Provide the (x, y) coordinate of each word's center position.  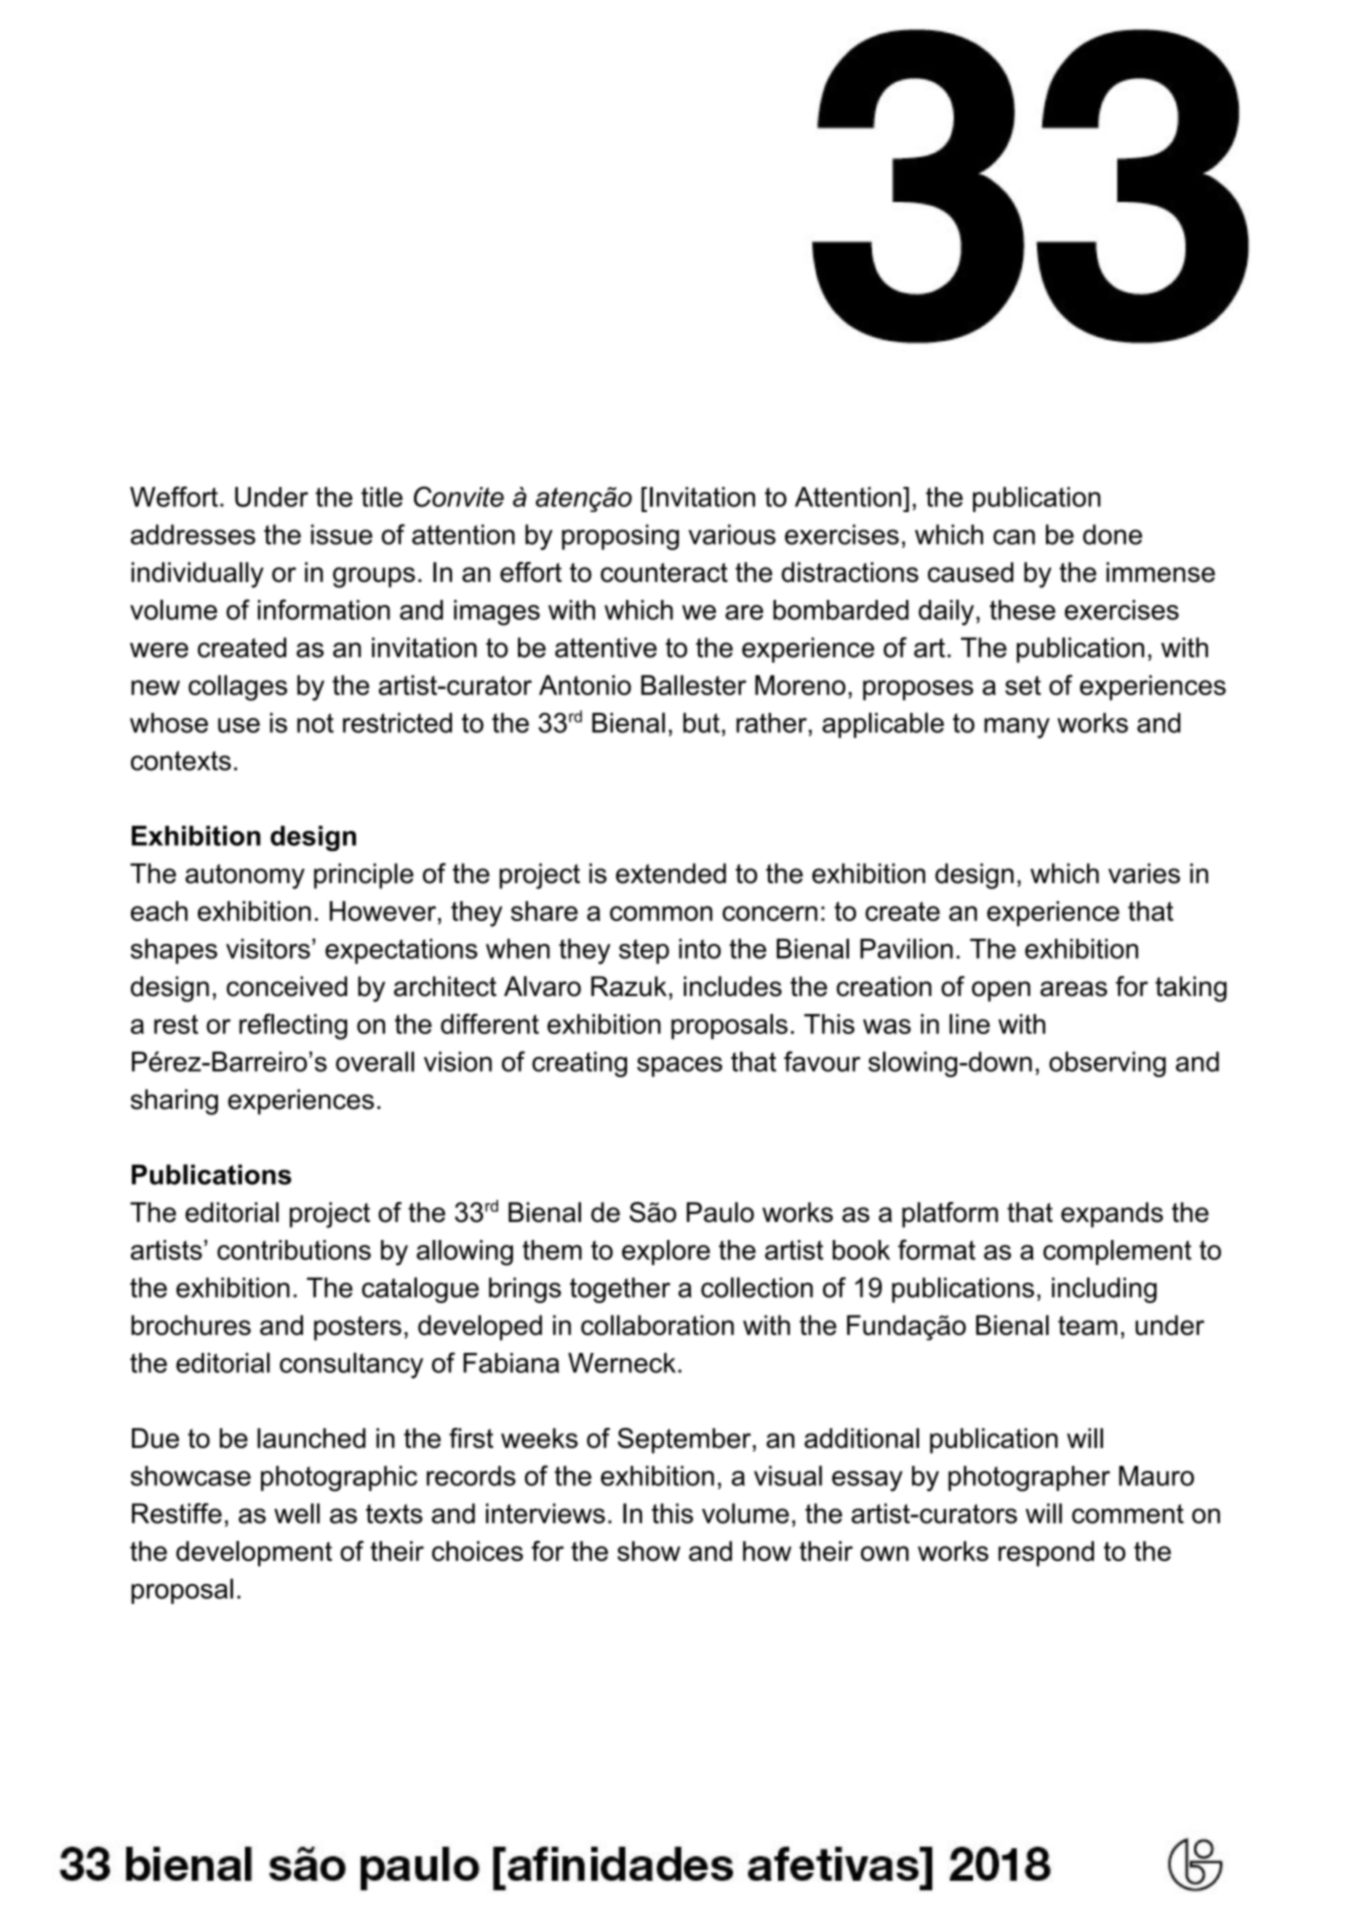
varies (1144, 873)
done (1112, 534)
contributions (294, 1250)
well (297, 1513)
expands (1112, 1215)
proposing (620, 537)
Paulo (720, 1212)
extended (671, 873)
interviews (545, 1513)
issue (342, 534)
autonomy (245, 876)
